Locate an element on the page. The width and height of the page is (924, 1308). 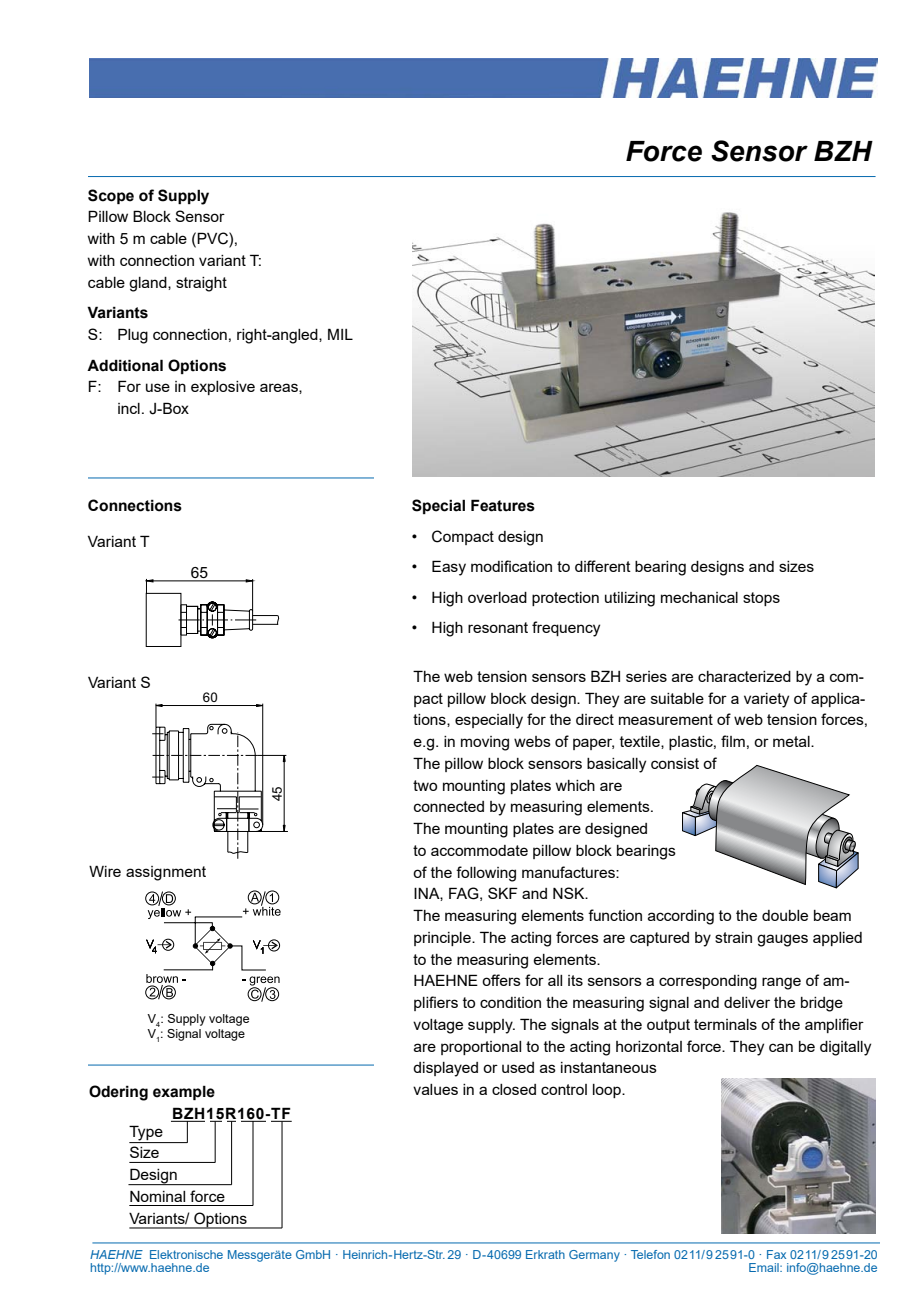
accommodate is located at coordinates (479, 850).
